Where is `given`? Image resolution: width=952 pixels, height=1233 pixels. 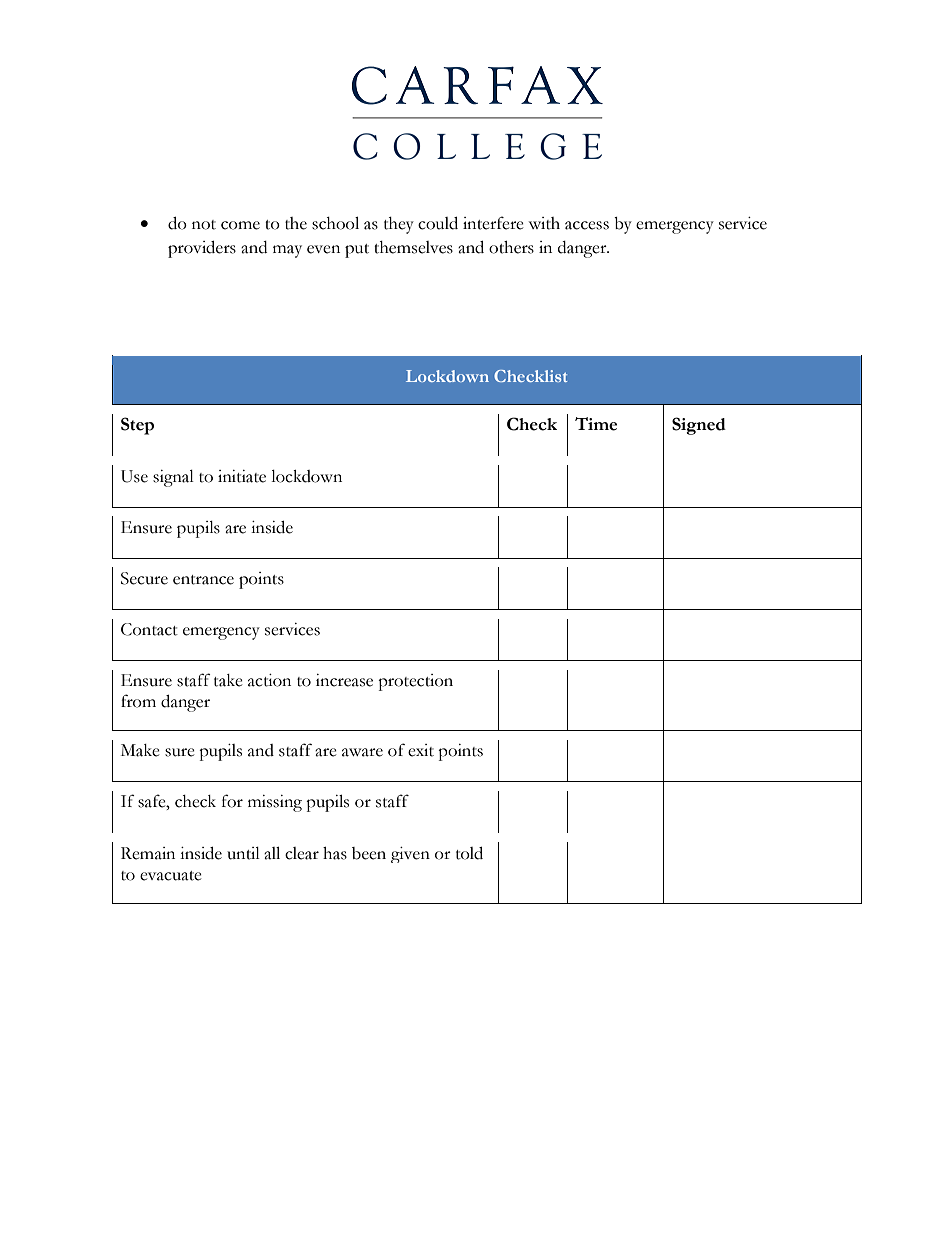 given is located at coordinates (410, 855).
